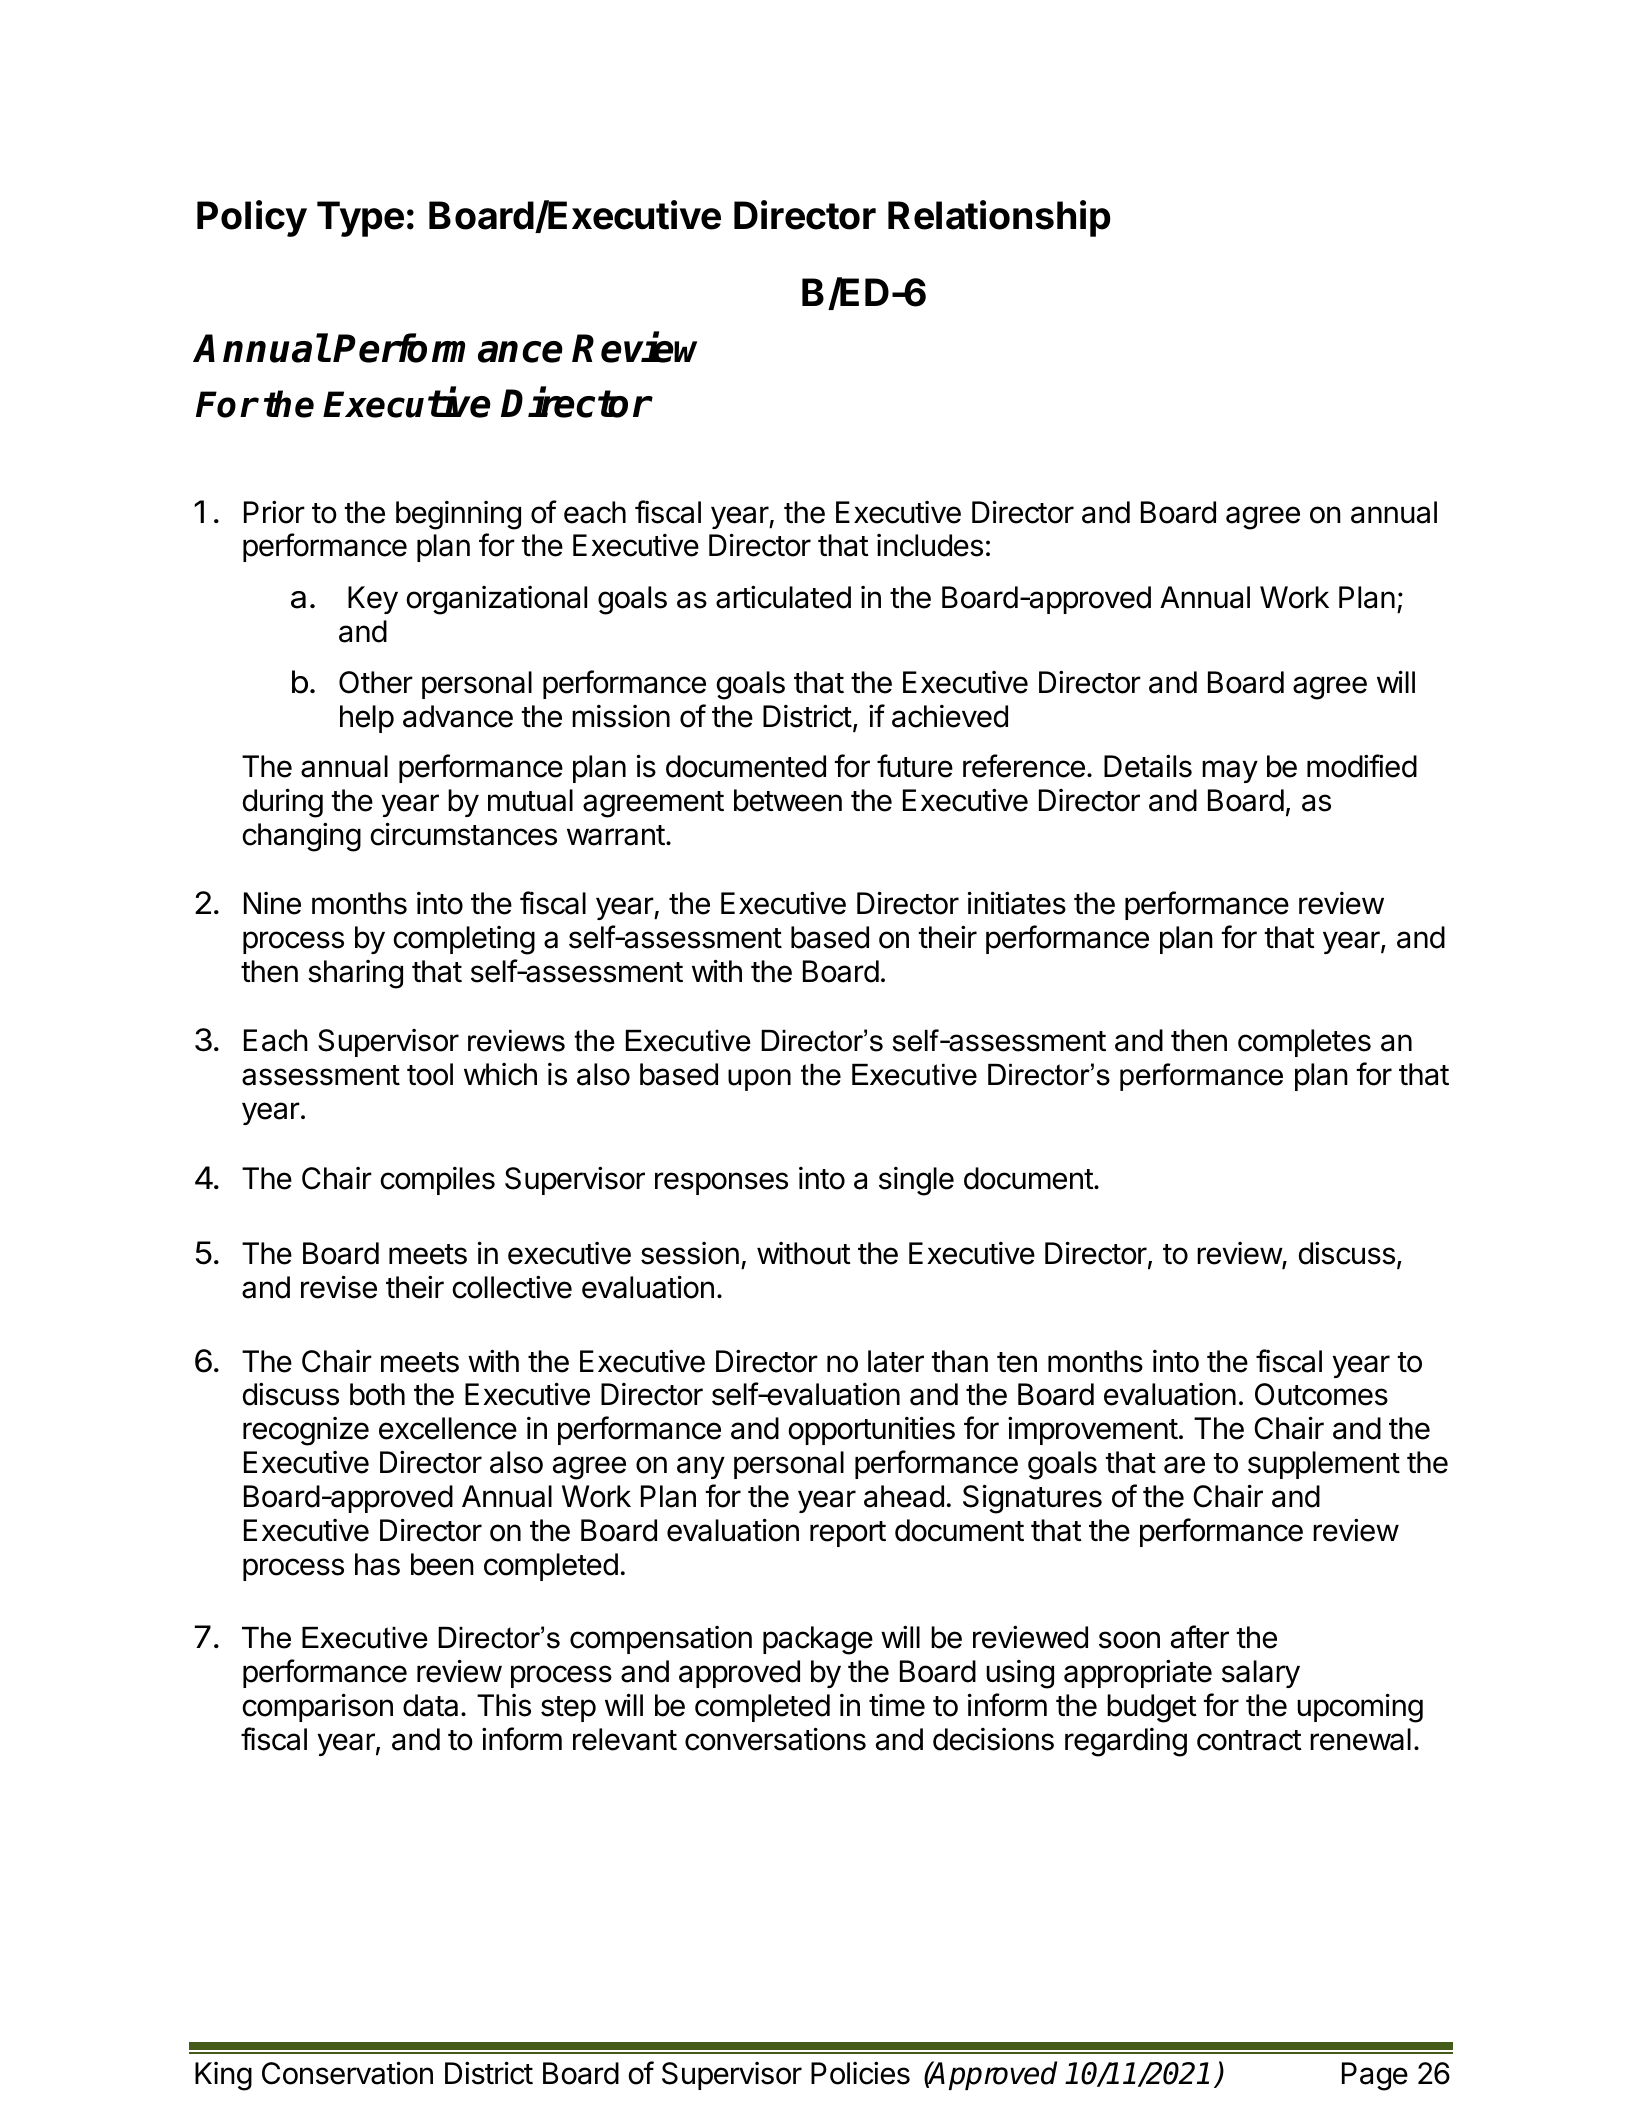 This image has width=1642, height=2124. Describe the element at coordinates (896, 1361) in the image. I see `later` at that location.
